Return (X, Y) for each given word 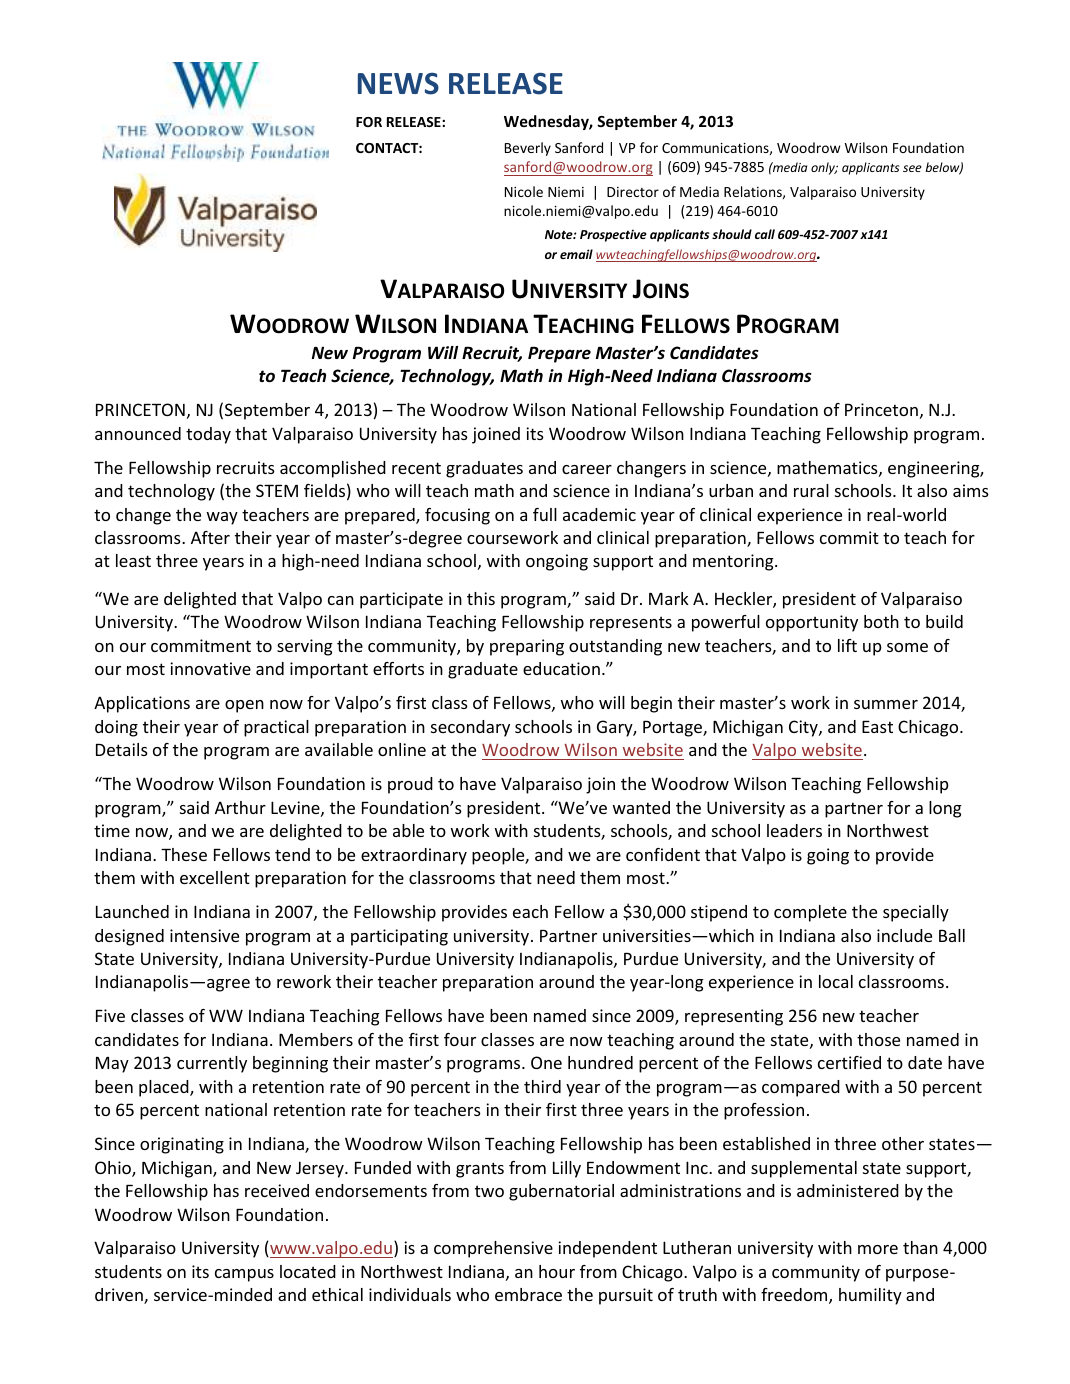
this (481, 598)
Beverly (528, 149)
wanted (641, 807)
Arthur (240, 807)
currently (212, 1064)
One (546, 1062)
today (208, 435)
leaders (794, 830)
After (210, 537)
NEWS (398, 84)
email (576, 254)
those (878, 1039)
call (765, 234)
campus (244, 1275)
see (912, 168)
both (881, 621)
